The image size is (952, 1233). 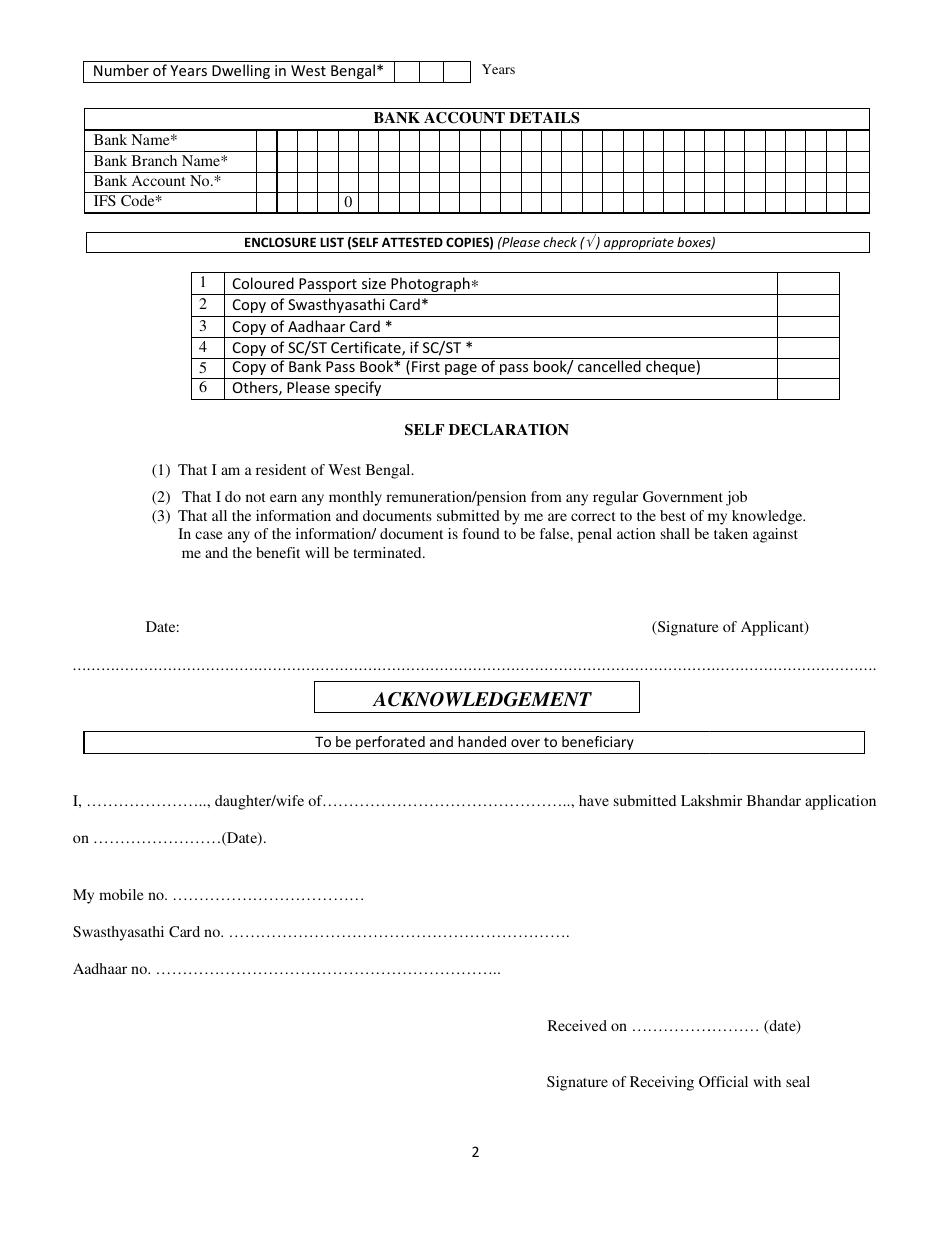 I want to click on DECLARATION, so click(x=509, y=430).
